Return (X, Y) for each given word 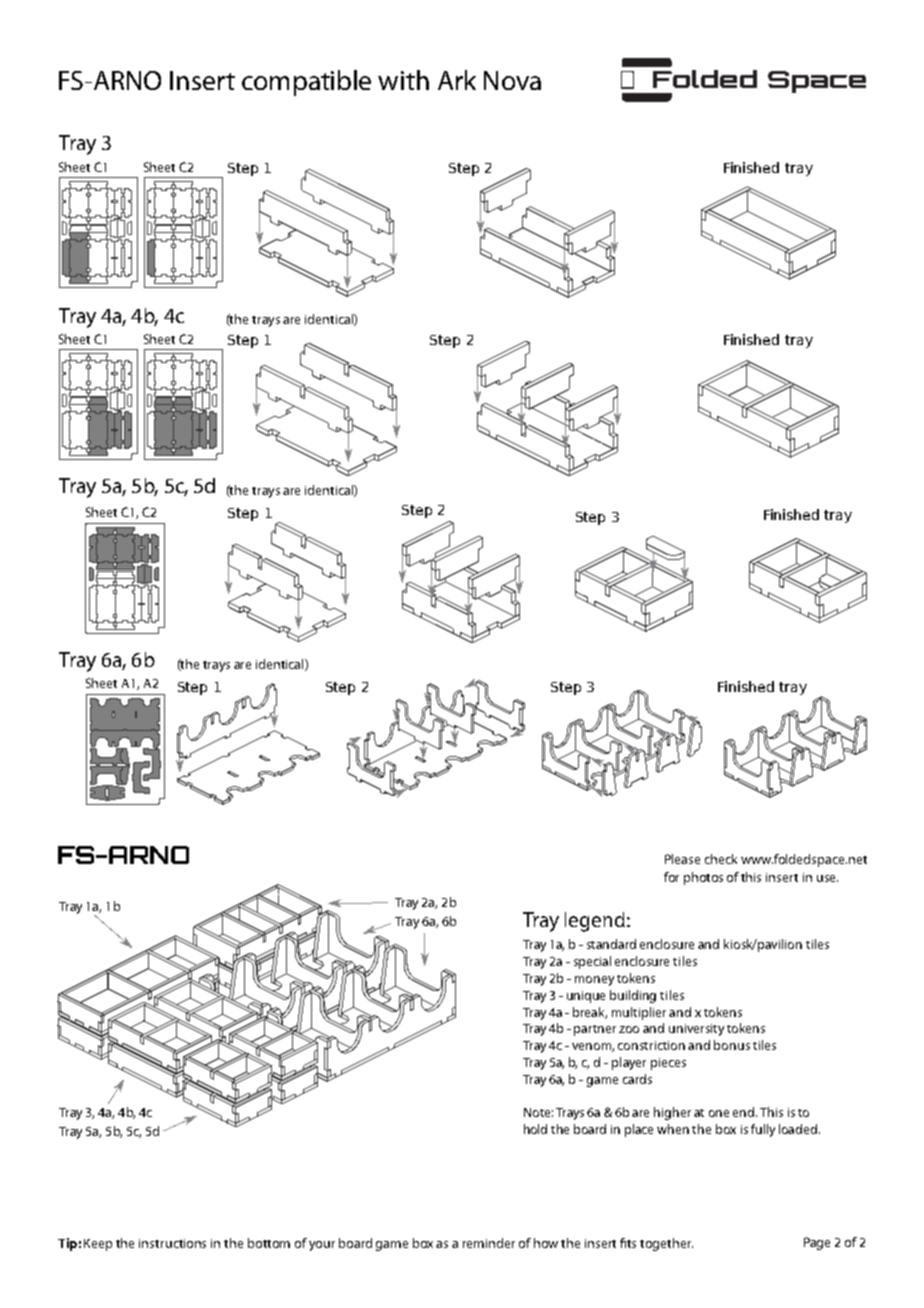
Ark (457, 80)
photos (703, 878)
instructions (172, 1243)
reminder (489, 1243)
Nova (512, 80)
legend (595, 922)
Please (682, 859)
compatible (306, 83)
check (721, 859)
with (403, 80)
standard (611, 944)
